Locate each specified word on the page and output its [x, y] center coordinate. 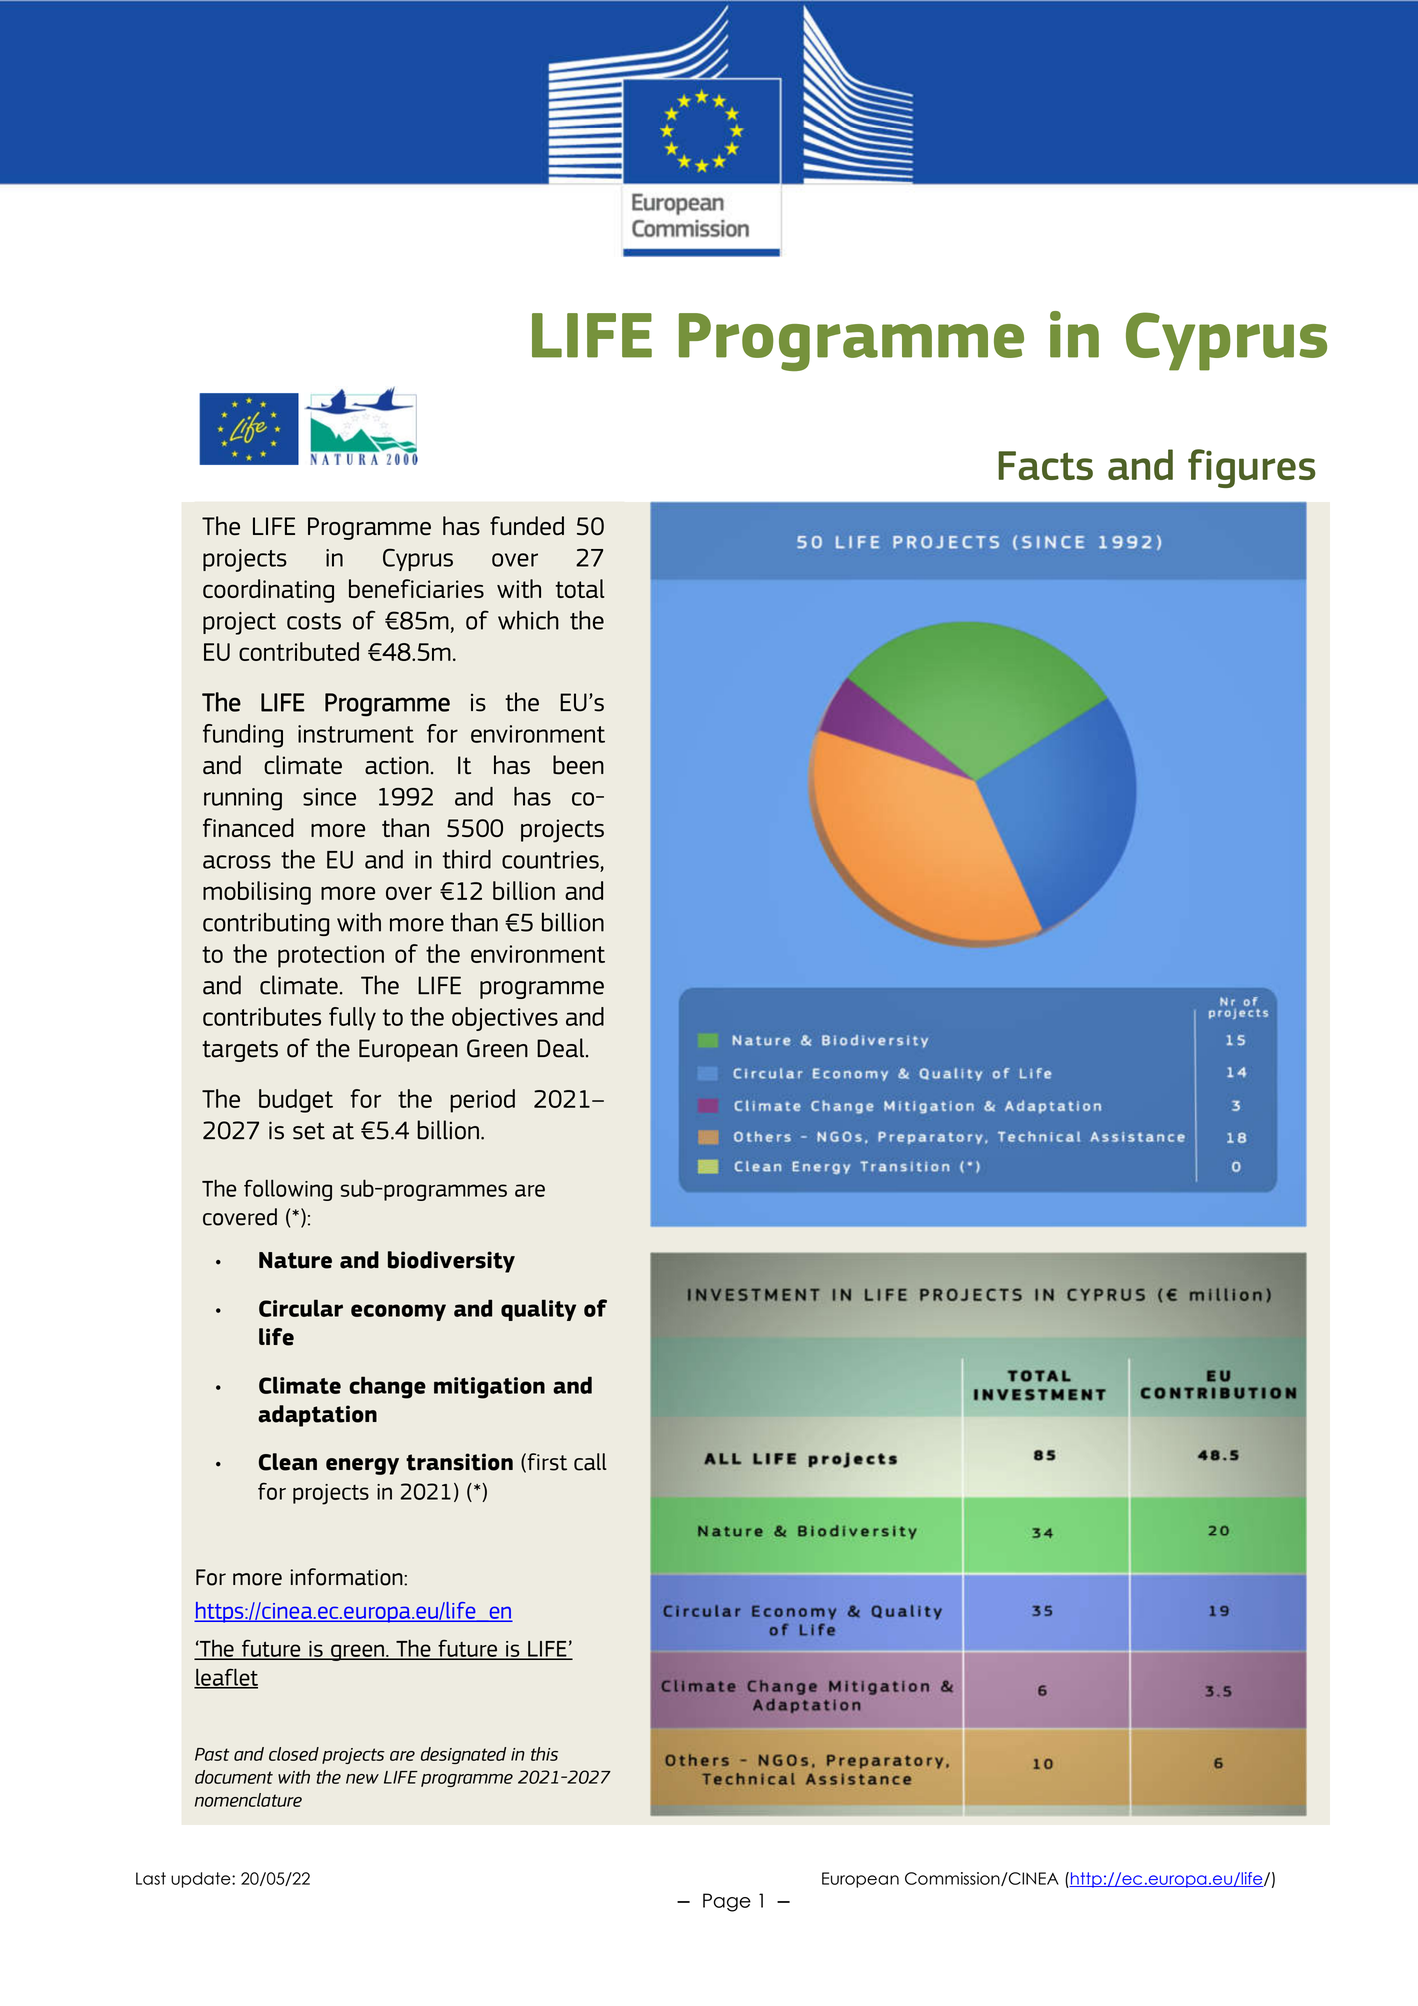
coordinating [268, 591]
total [579, 588]
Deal [562, 1048]
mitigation [489, 1388]
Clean [288, 1462]
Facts [1045, 465]
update [202, 1880]
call [590, 1462]
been [578, 765]
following [288, 1190]
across [237, 862]
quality [538, 1310]
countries [550, 860]
